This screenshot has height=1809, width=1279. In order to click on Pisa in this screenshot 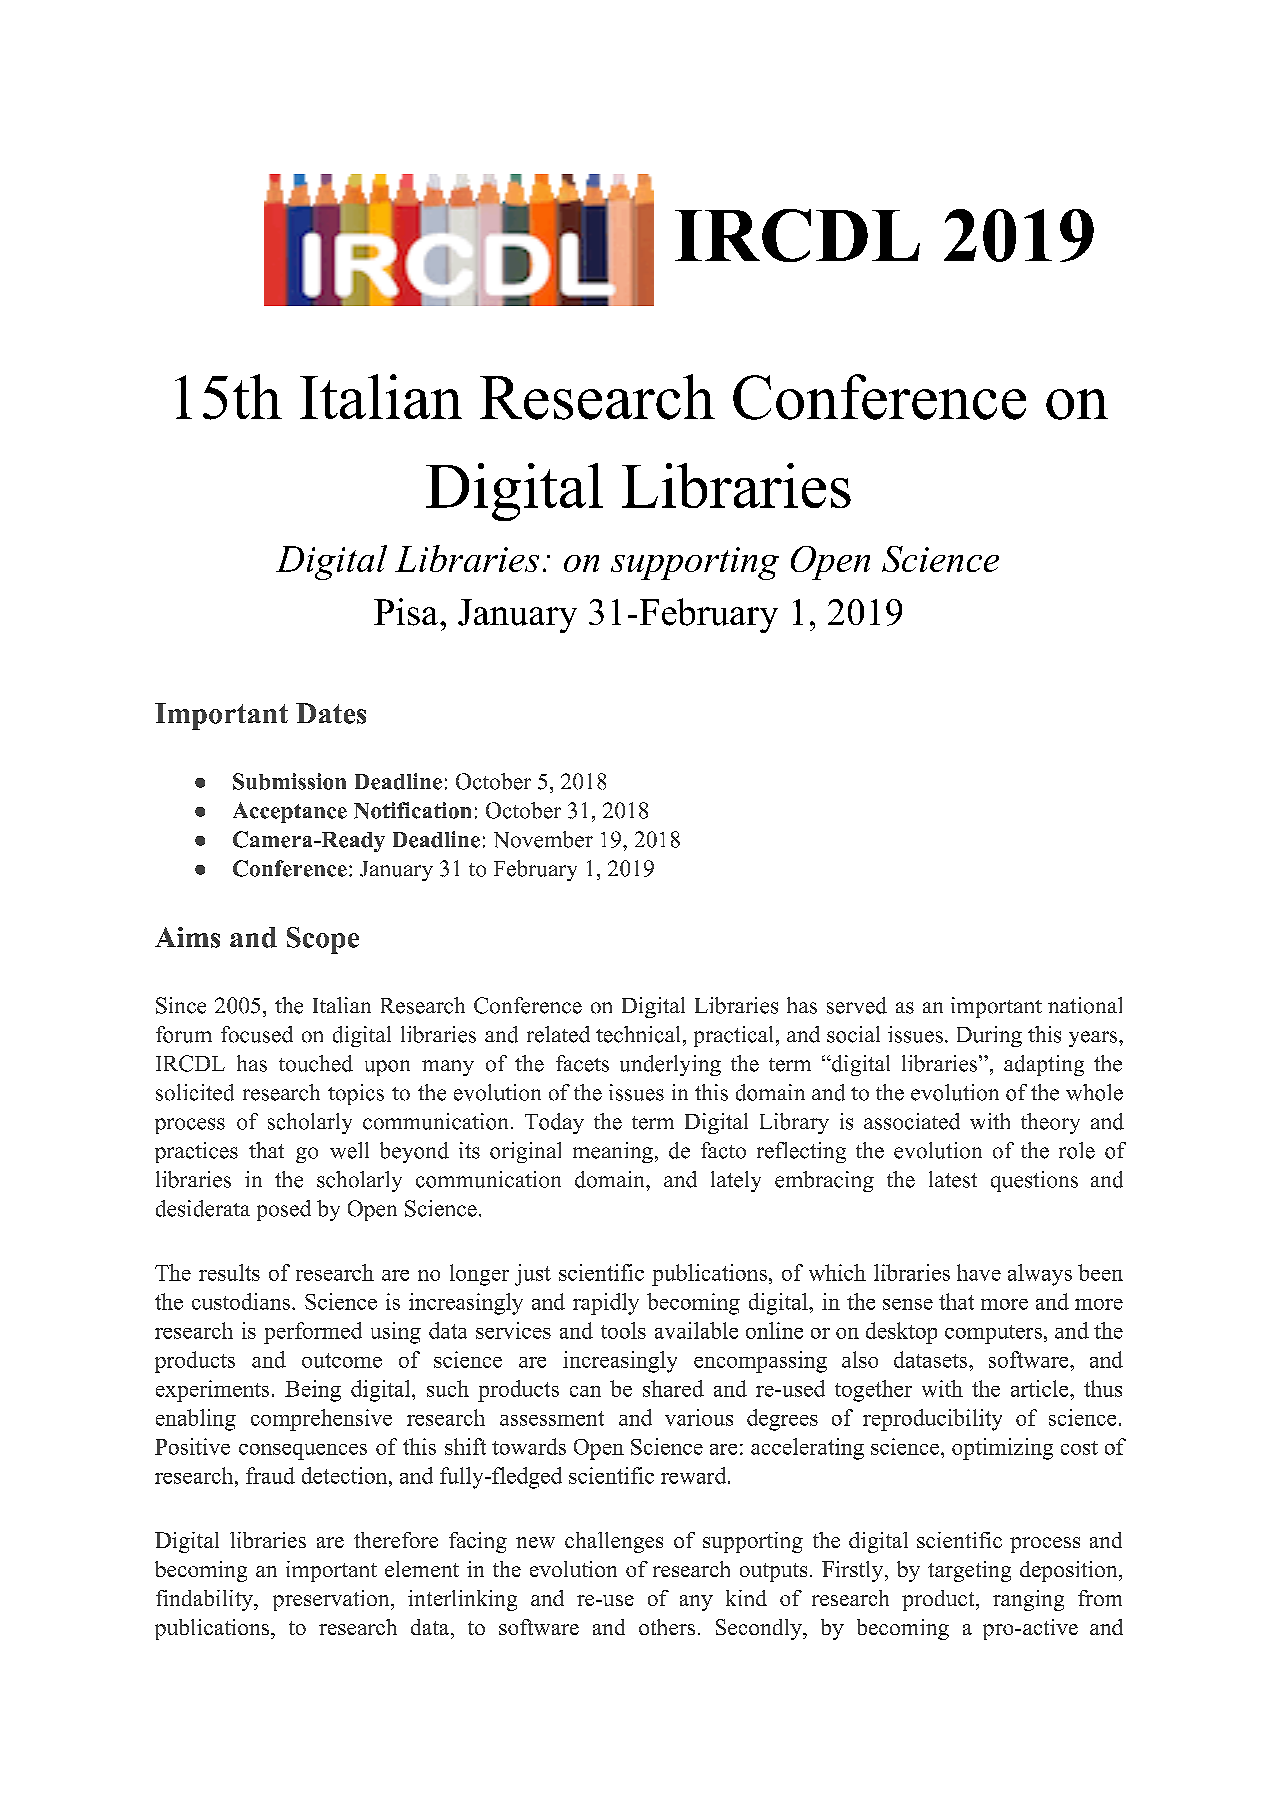, I will do `click(407, 612)`.
